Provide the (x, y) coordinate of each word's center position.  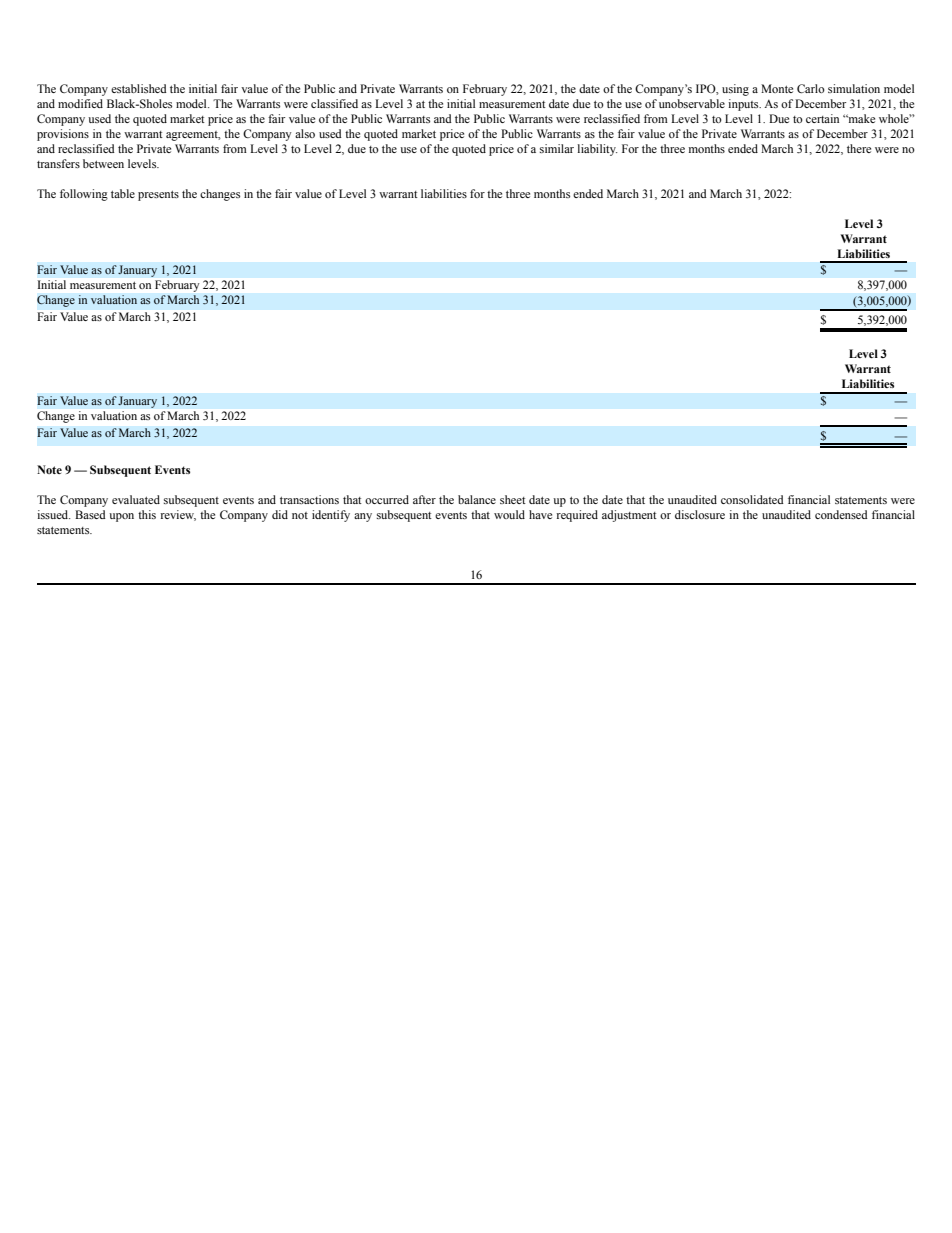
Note (49, 469)
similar (557, 148)
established (139, 88)
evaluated (136, 499)
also (305, 133)
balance (477, 499)
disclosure (700, 514)
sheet (513, 499)
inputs (744, 105)
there (859, 148)
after (424, 499)
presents (158, 195)
